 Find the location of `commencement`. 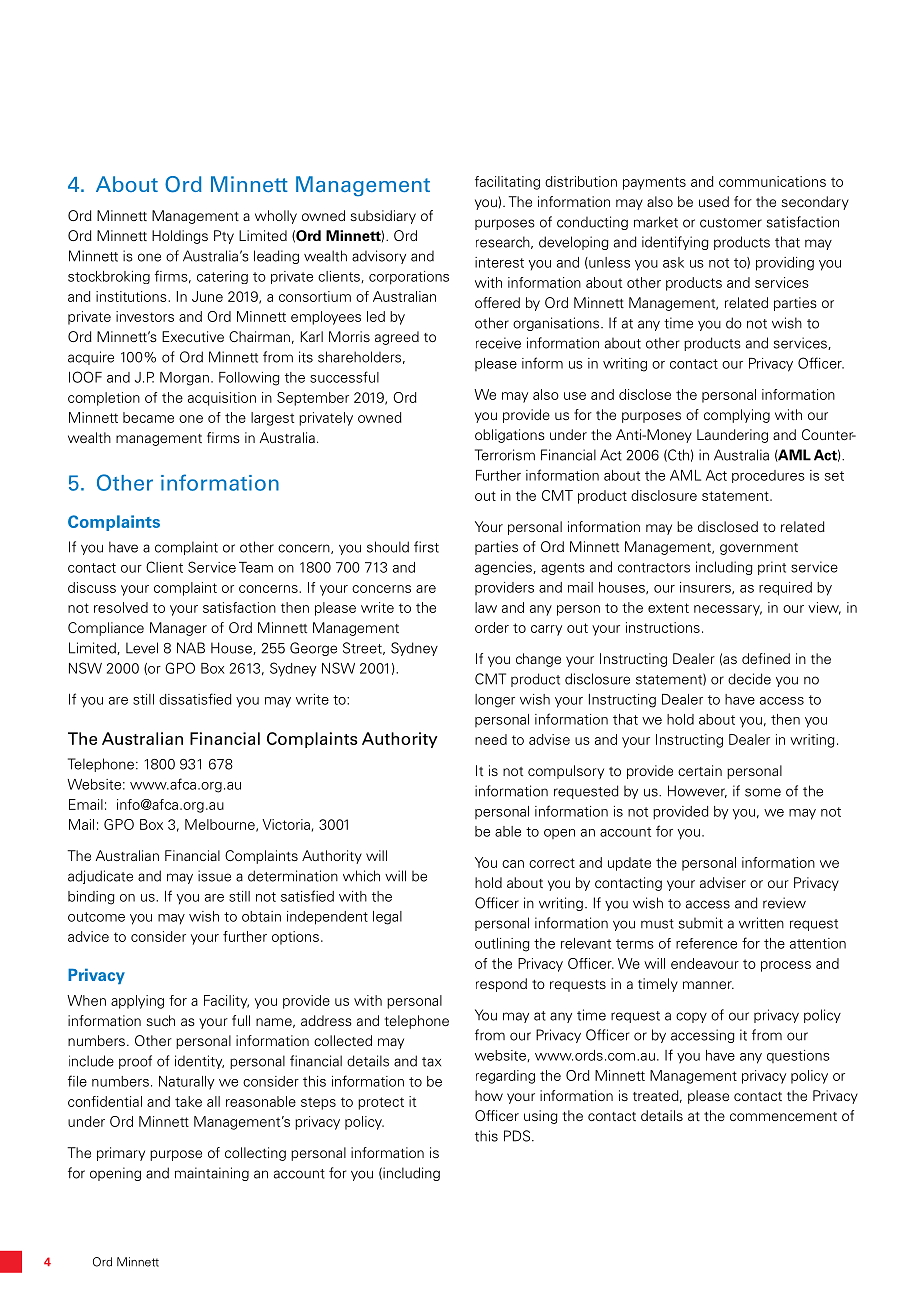

commencement is located at coordinates (783, 1116).
